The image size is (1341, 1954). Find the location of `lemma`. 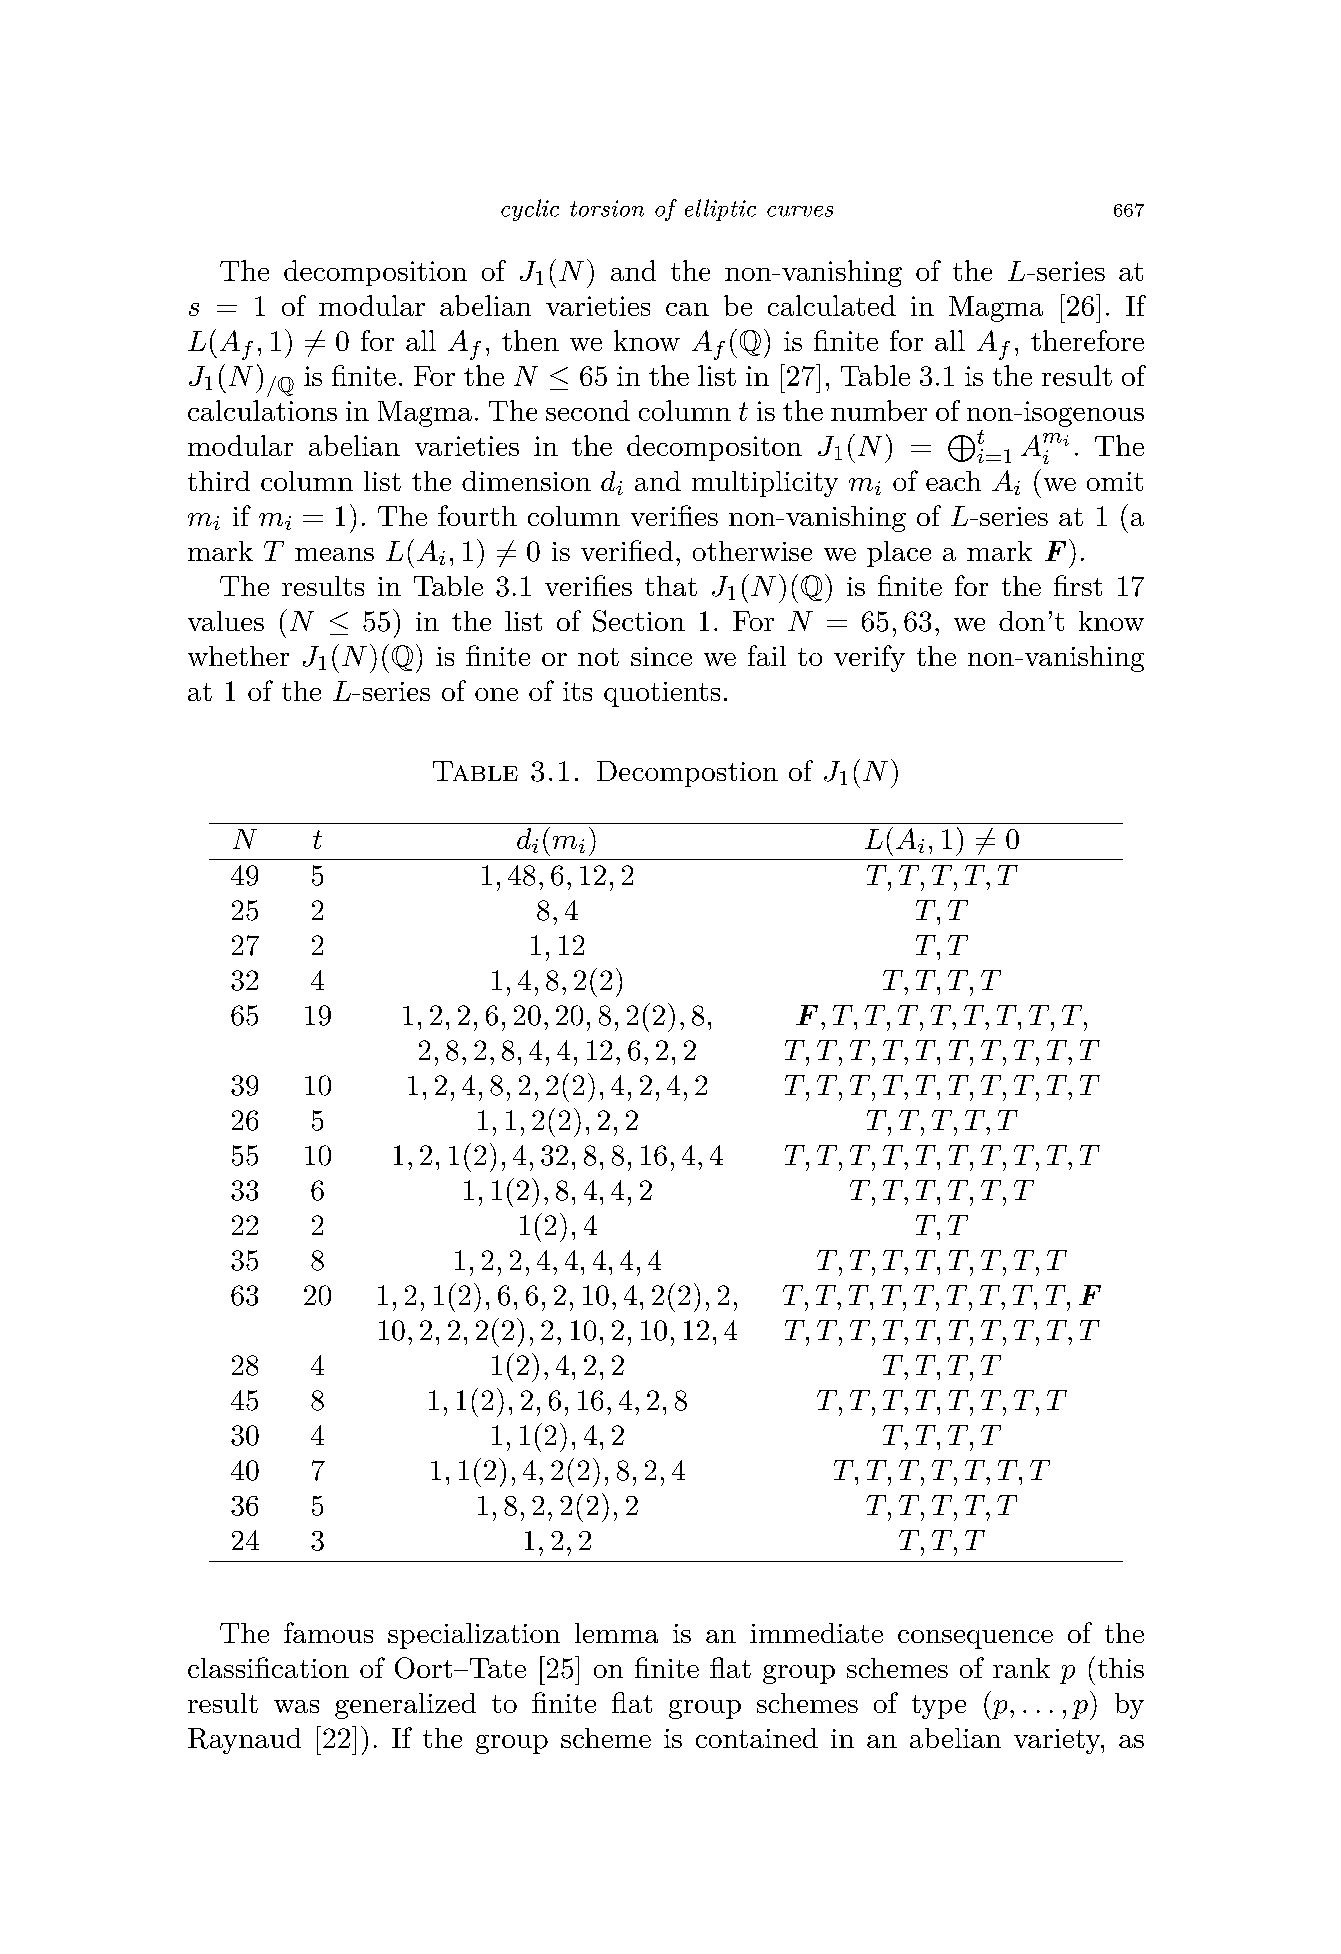

lemma is located at coordinates (616, 1633).
